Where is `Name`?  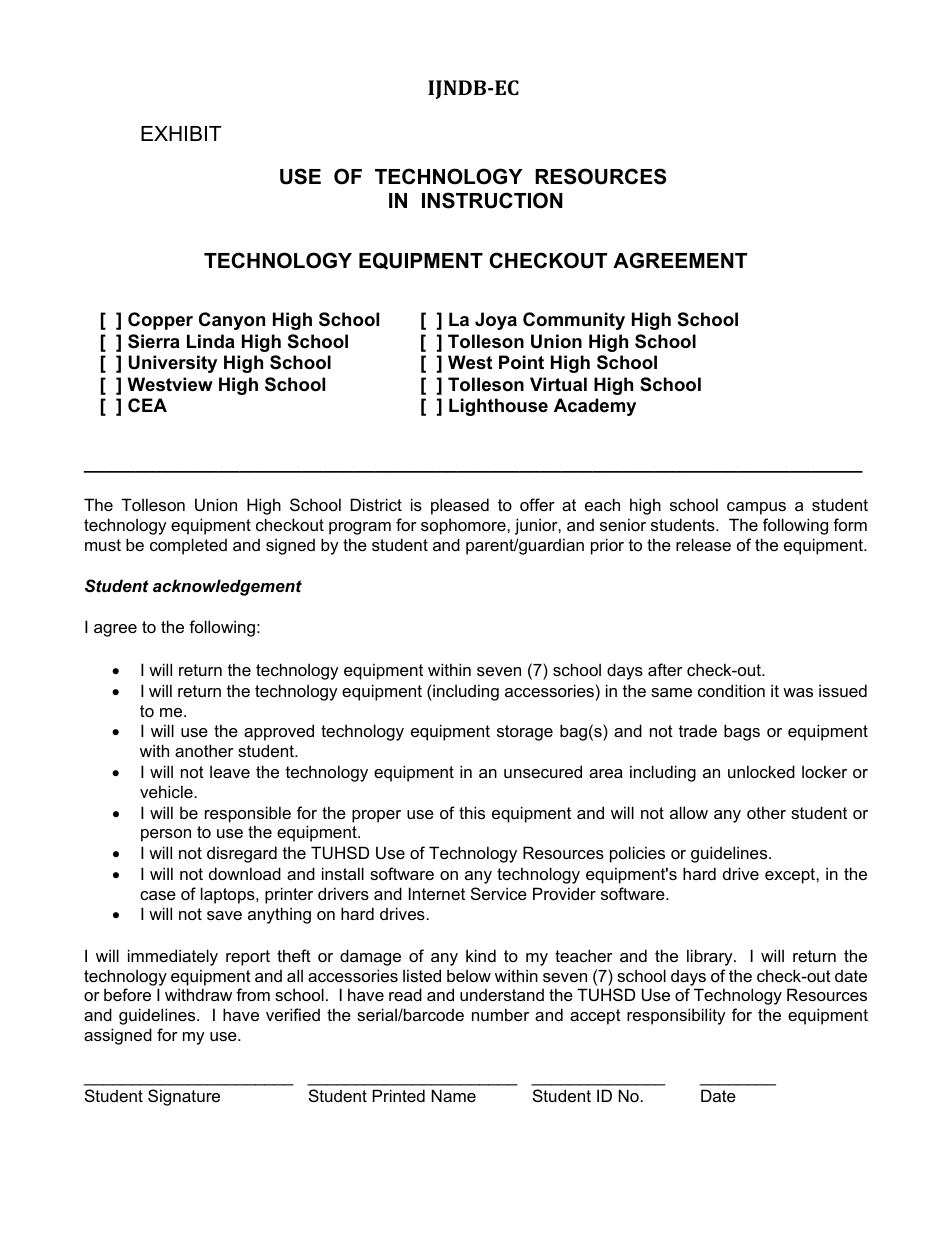
Name is located at coordinates (453, 1095).
